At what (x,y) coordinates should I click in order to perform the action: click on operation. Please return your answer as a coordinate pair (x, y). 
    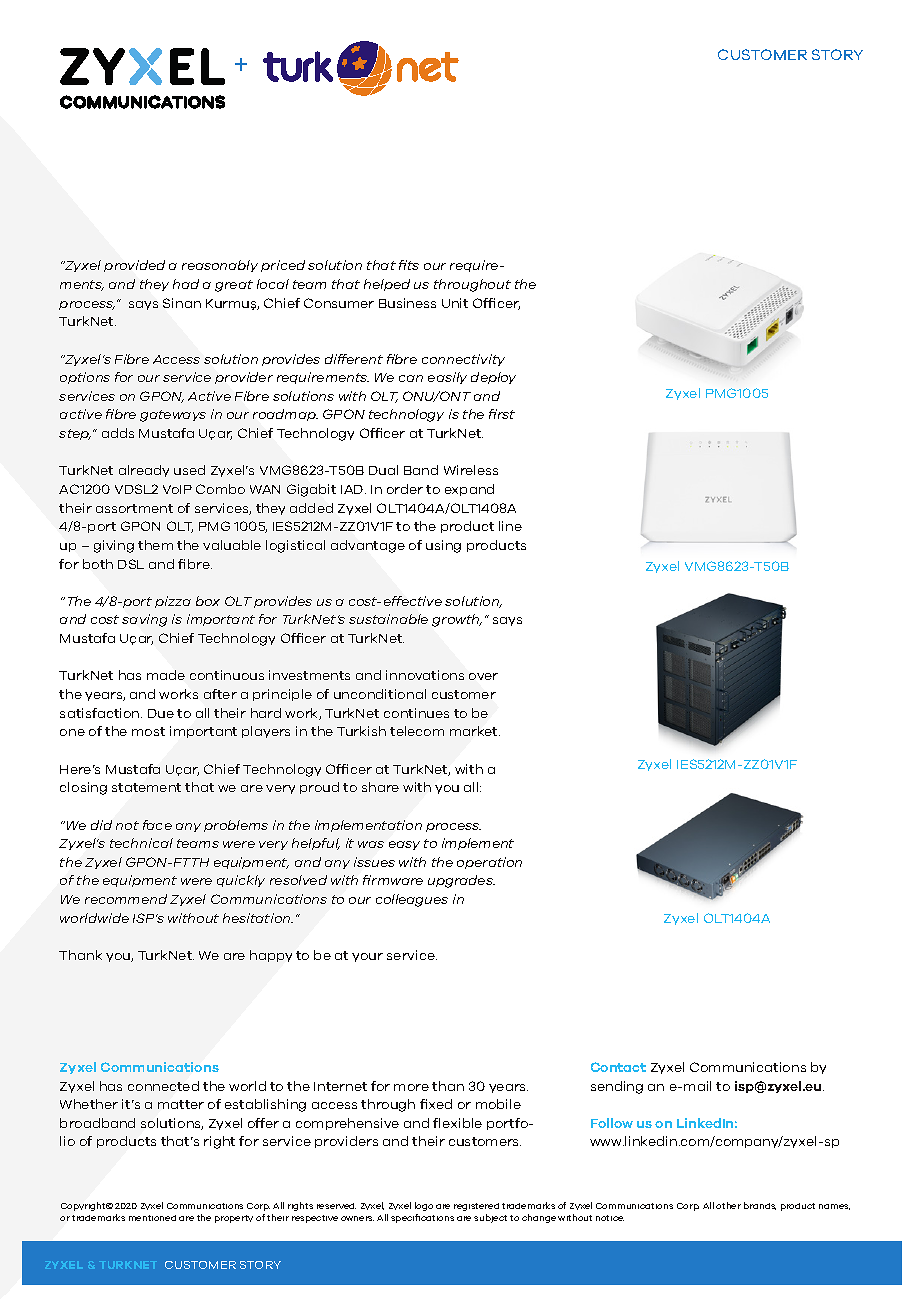
    Looking at the image, I should click on (489, 863).
